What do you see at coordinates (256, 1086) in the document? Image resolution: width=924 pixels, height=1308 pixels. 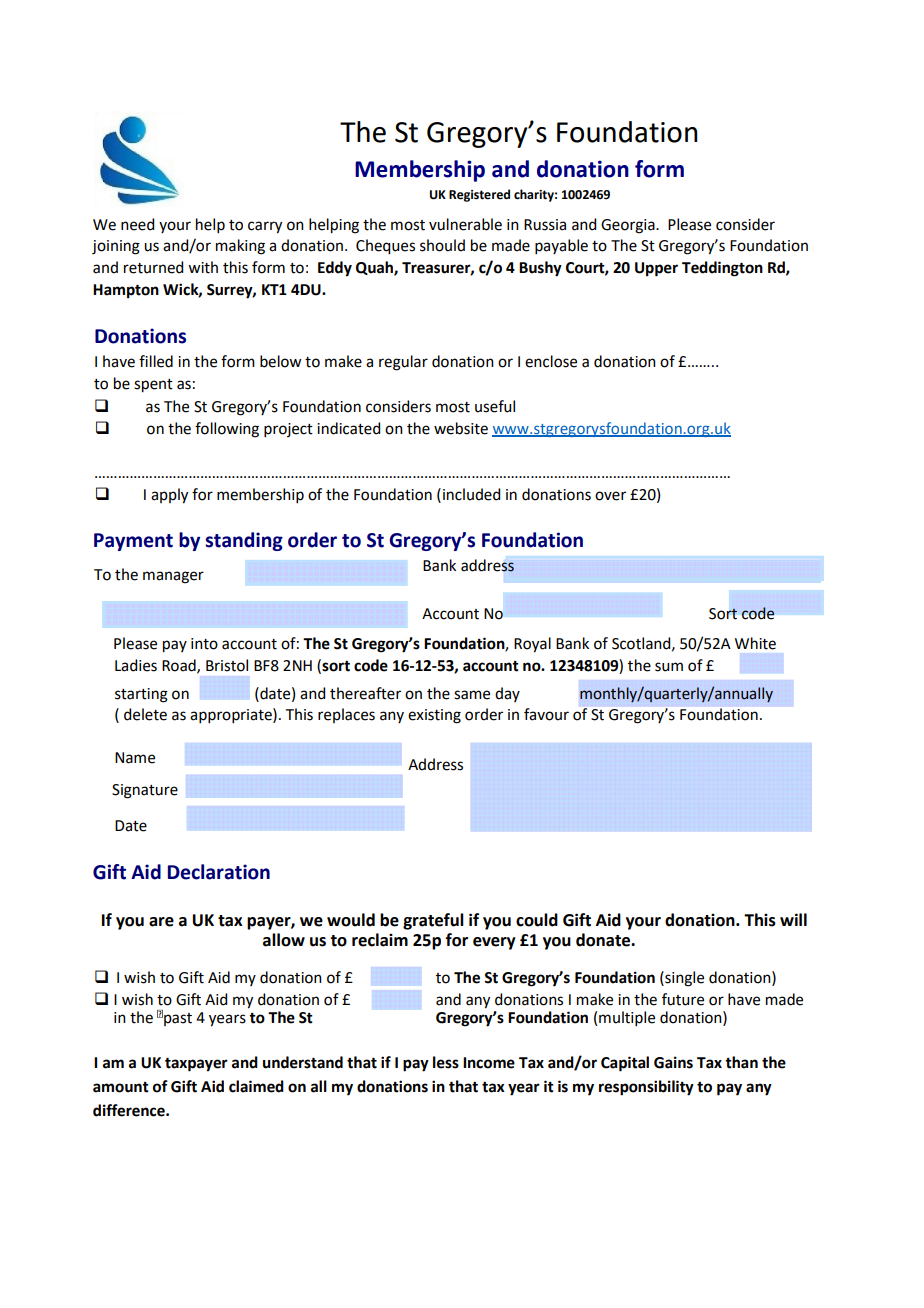 I see `claimed` at bounding box center [256, 1086].
